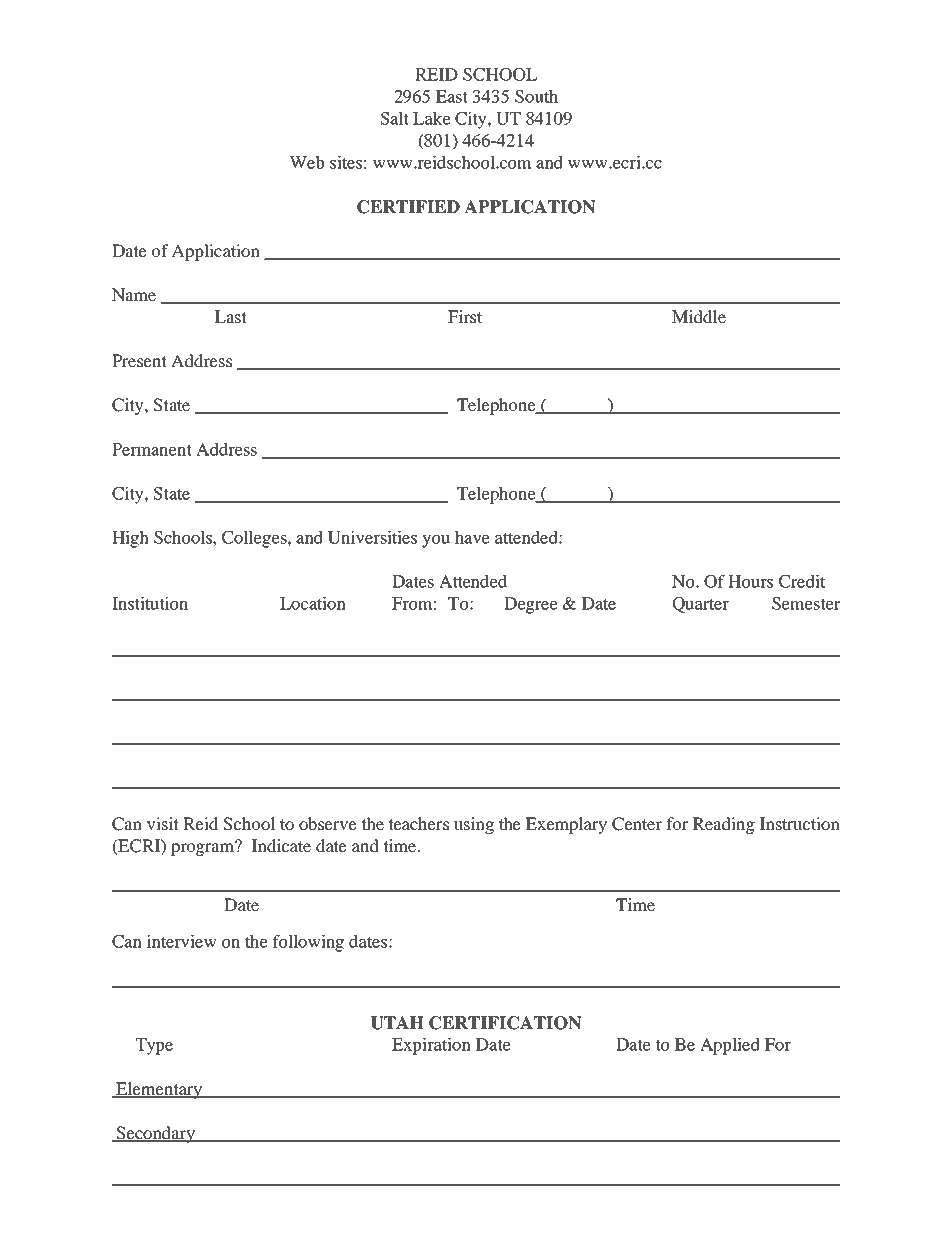 This screenshot has height=1233, width=952. What do you see at coordinates (159, 1090) in the screenshot?
I see `Elementary` at bounding box center [159, 1090].
